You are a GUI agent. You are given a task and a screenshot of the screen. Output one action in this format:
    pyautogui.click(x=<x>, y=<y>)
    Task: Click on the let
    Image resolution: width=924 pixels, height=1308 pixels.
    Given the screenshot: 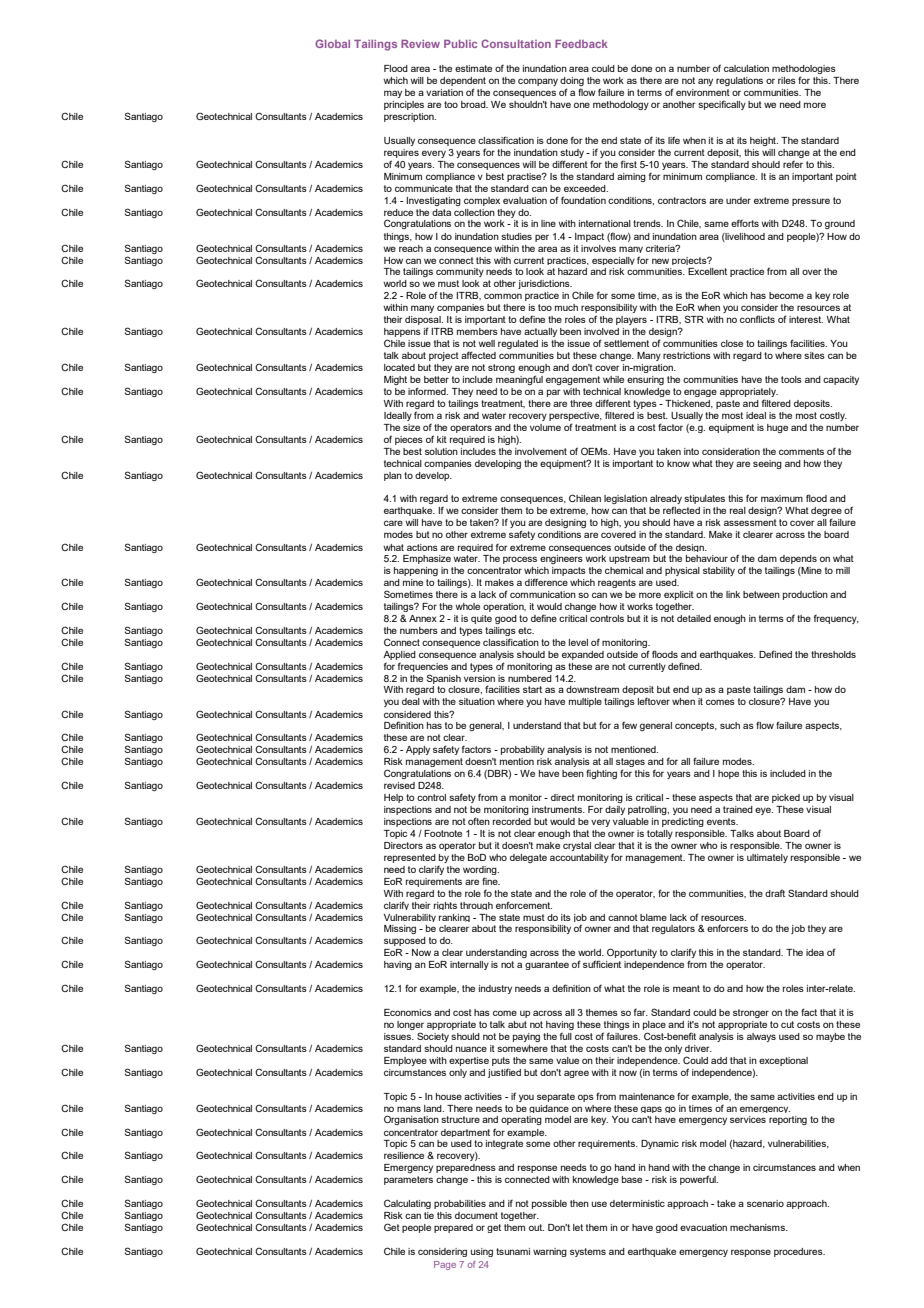 What is the action you would take?
    pyautogui.click(x=578, y=1227)
